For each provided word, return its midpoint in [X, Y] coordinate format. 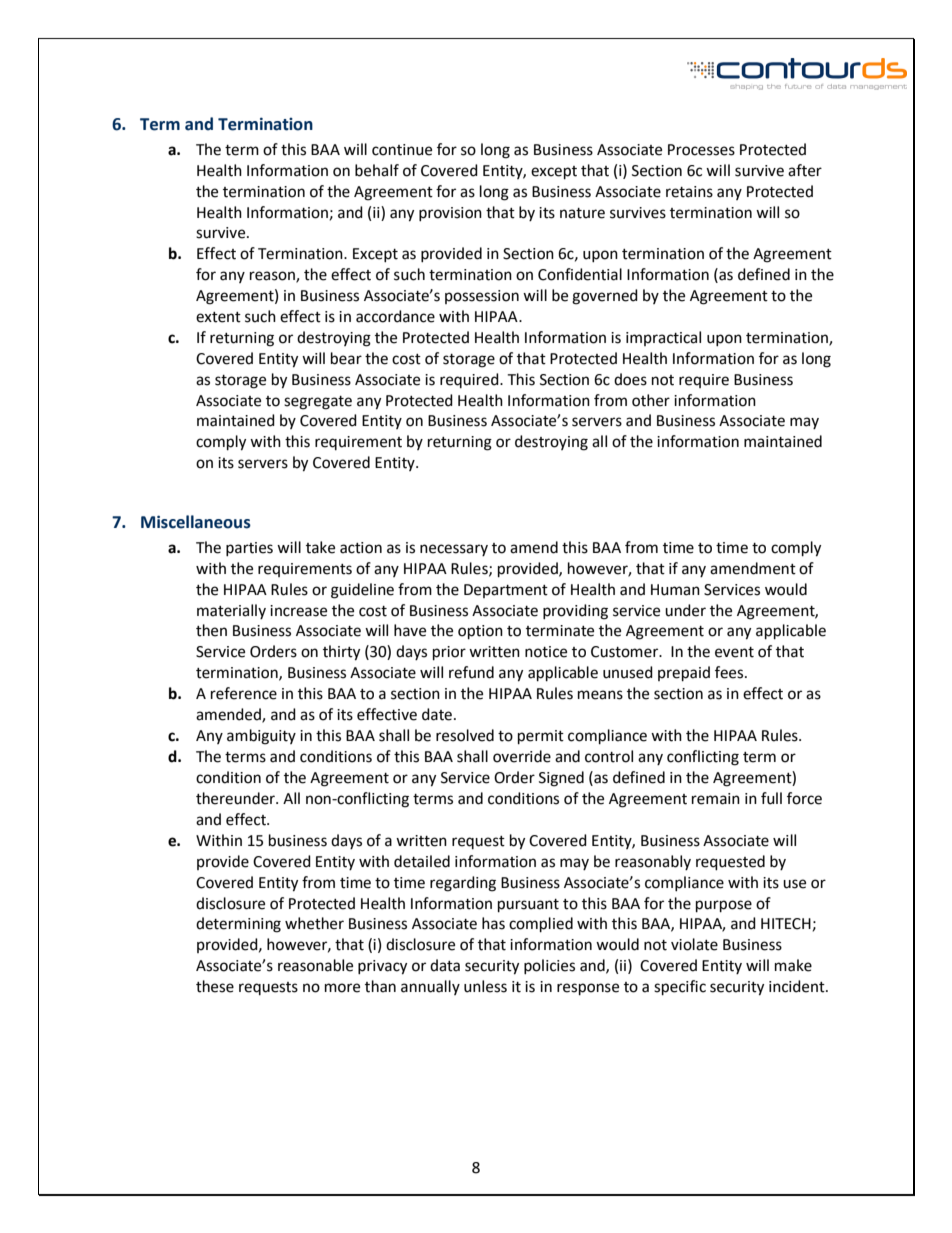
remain [716, 799]
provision [450, 214]
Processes [701, 150]
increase [298, 611]
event [734, 652]
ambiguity [261, 737]
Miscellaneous [196, 522]
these [215, 986]
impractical [663, 338]
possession [482, 297]
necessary [454, 550]
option [480, 632]
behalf [377, 170]
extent [218, 317]
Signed [561, 779]
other [651, 400]
